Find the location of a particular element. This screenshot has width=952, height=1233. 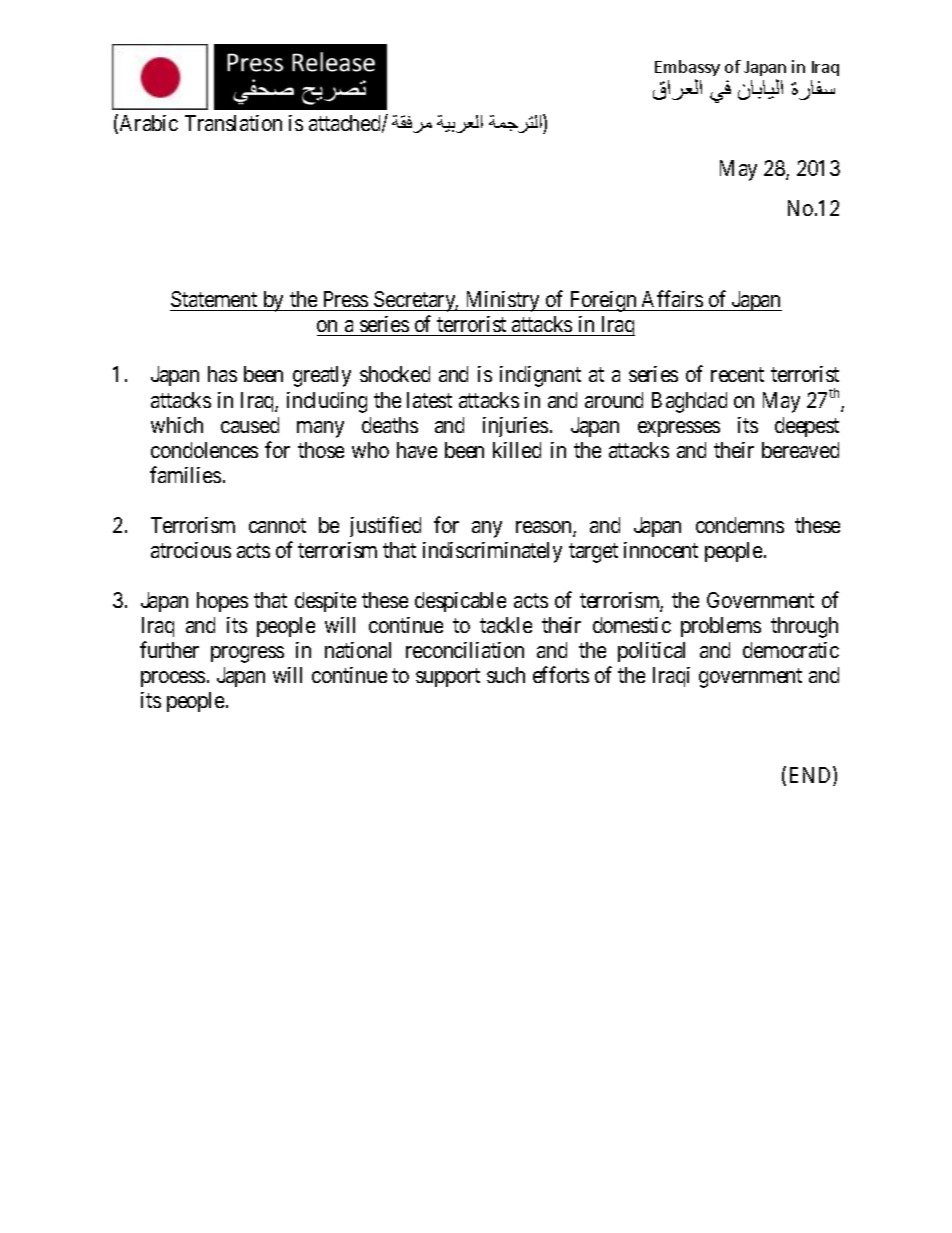

families is located at coordinates (185, 474).
